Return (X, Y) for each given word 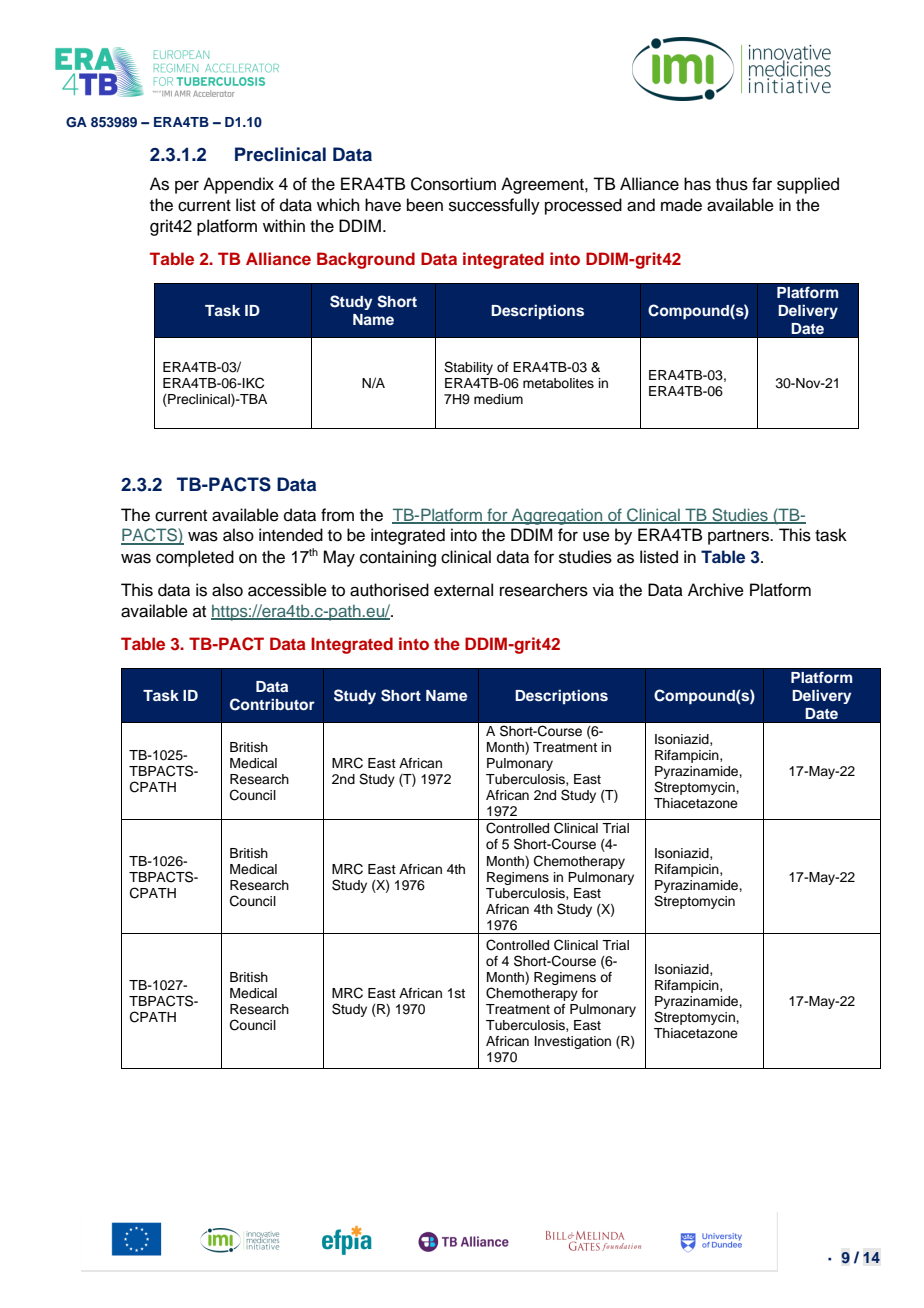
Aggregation (557, 516)
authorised (389, 590)
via (603, 590)
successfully (494, 206)
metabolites (558, 383)
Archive (716, 590)
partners (739, 537)
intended (291, 535)
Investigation (573, 1042)
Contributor (272, 704)
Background (366, 260)
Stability (468, 368)
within (284, 225)
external (463, 590)
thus (732, 184)
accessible (287, 590)
